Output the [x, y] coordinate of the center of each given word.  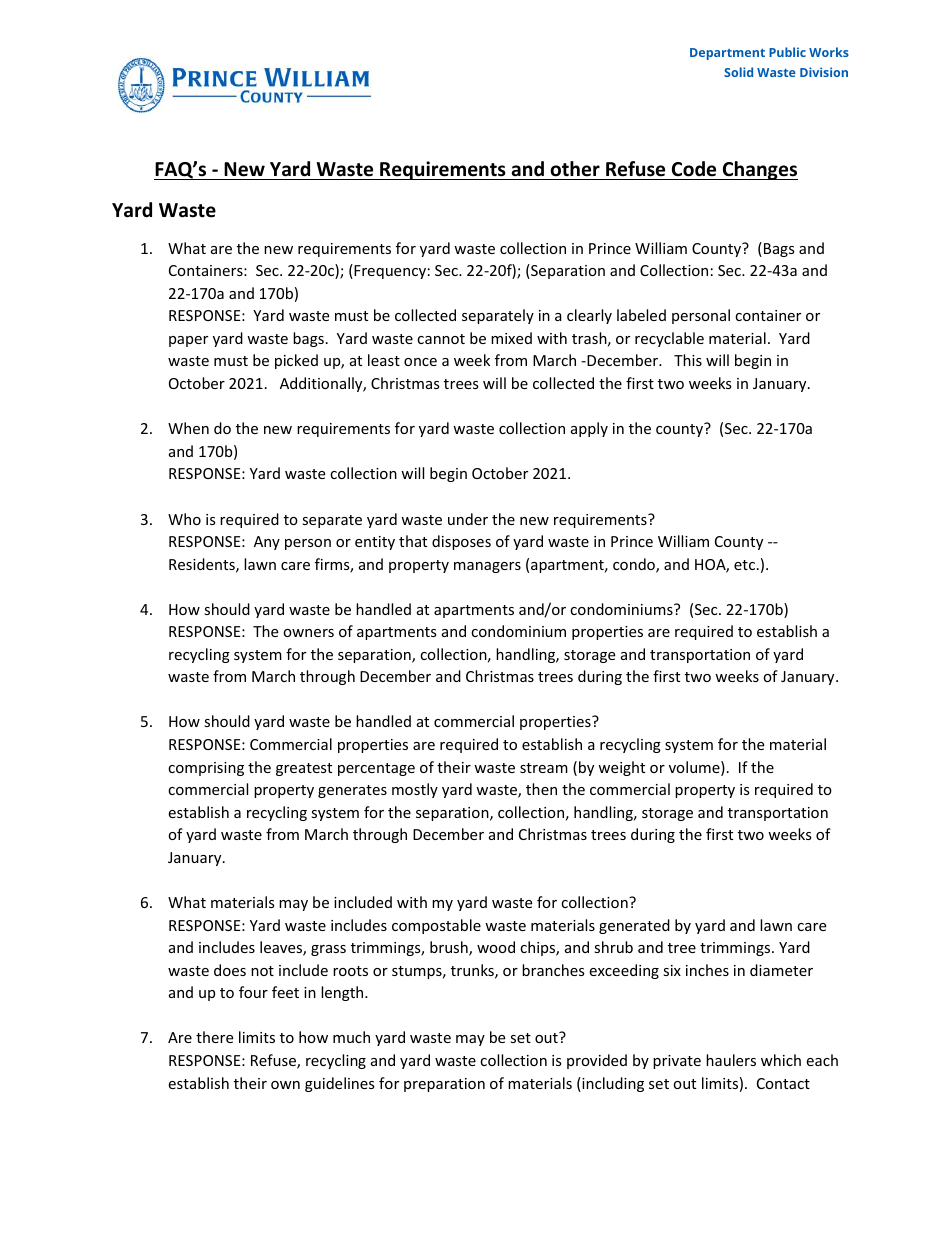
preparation [444, 1085]
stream [544, 768]
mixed [511, 338]
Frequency [389, 271]
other [575, 169]
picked [296, 361]
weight [621, 768]
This [688, 360]
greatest [304, 769]
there [214, 1037]
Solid [738, 72]
